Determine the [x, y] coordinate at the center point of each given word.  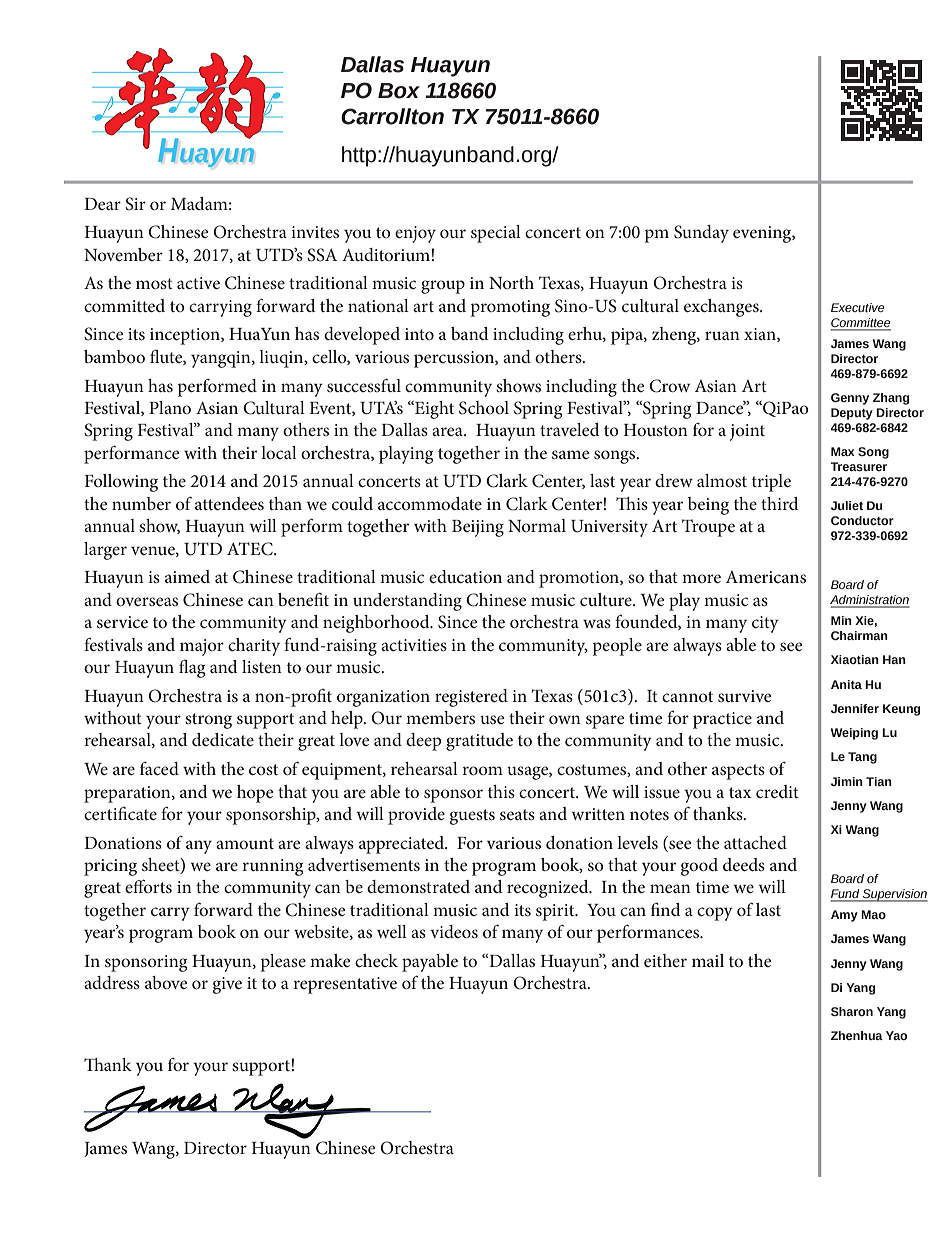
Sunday [701, 234]
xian [761, 335]
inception [186, 336]
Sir [135, 204]
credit [777, 791]
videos [454, 931]
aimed [187, 576]
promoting [510, 308]
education [465, 576]
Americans [766, 577]
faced [159, 768]
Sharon [852, 1011]
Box [399, 91]
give [227, 985]
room [482, 770]
